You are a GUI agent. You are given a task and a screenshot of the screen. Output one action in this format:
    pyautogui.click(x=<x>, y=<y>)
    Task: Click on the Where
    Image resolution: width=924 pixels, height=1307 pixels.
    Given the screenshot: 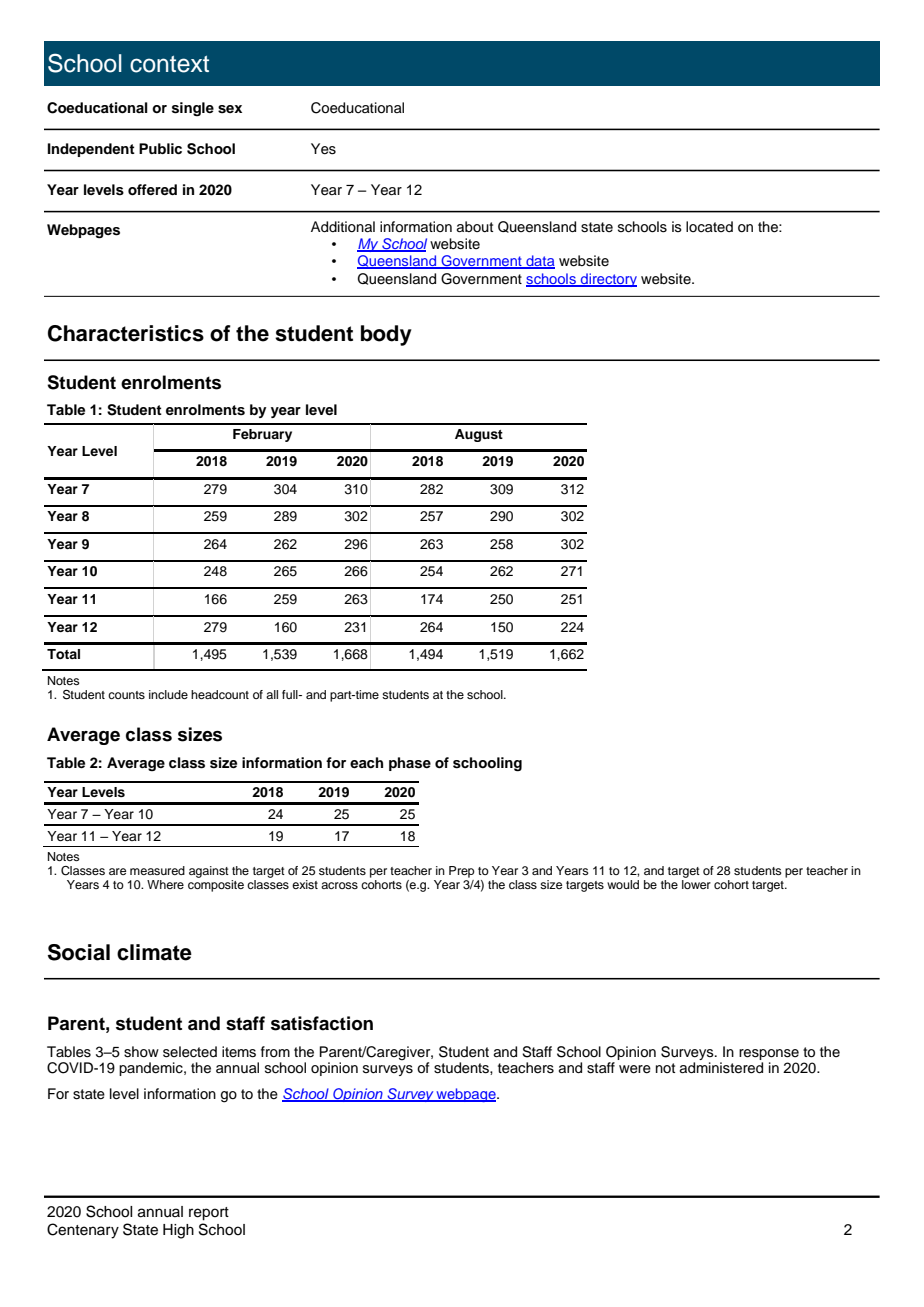 What is the action you would take?
    pyautogui.click(x=165, y=884)
